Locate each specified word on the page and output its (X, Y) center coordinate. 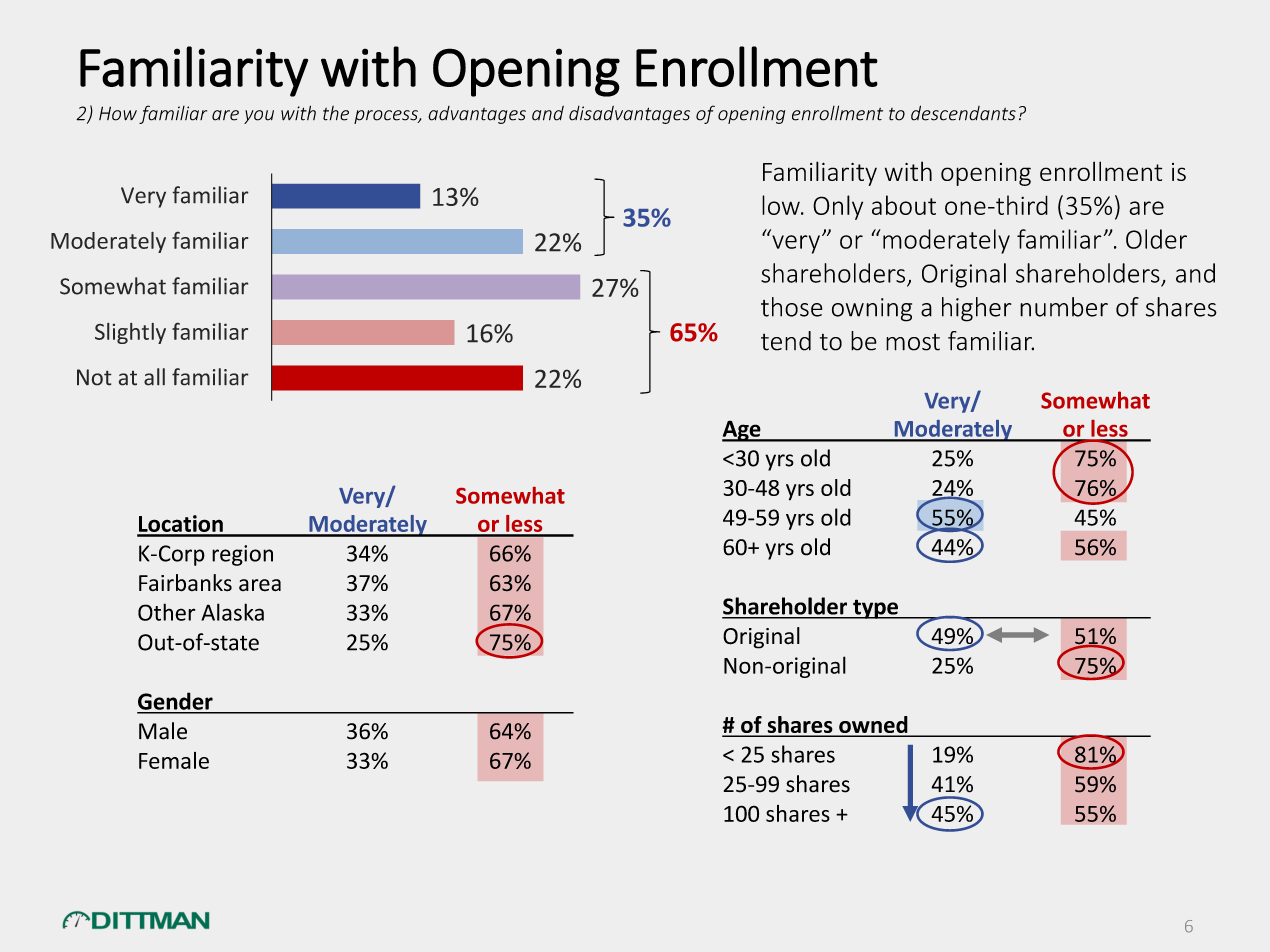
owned (873, 726)
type (875, 609)
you (259, 117)
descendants (963, 113)
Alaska (232, 612)
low (782, 205)
